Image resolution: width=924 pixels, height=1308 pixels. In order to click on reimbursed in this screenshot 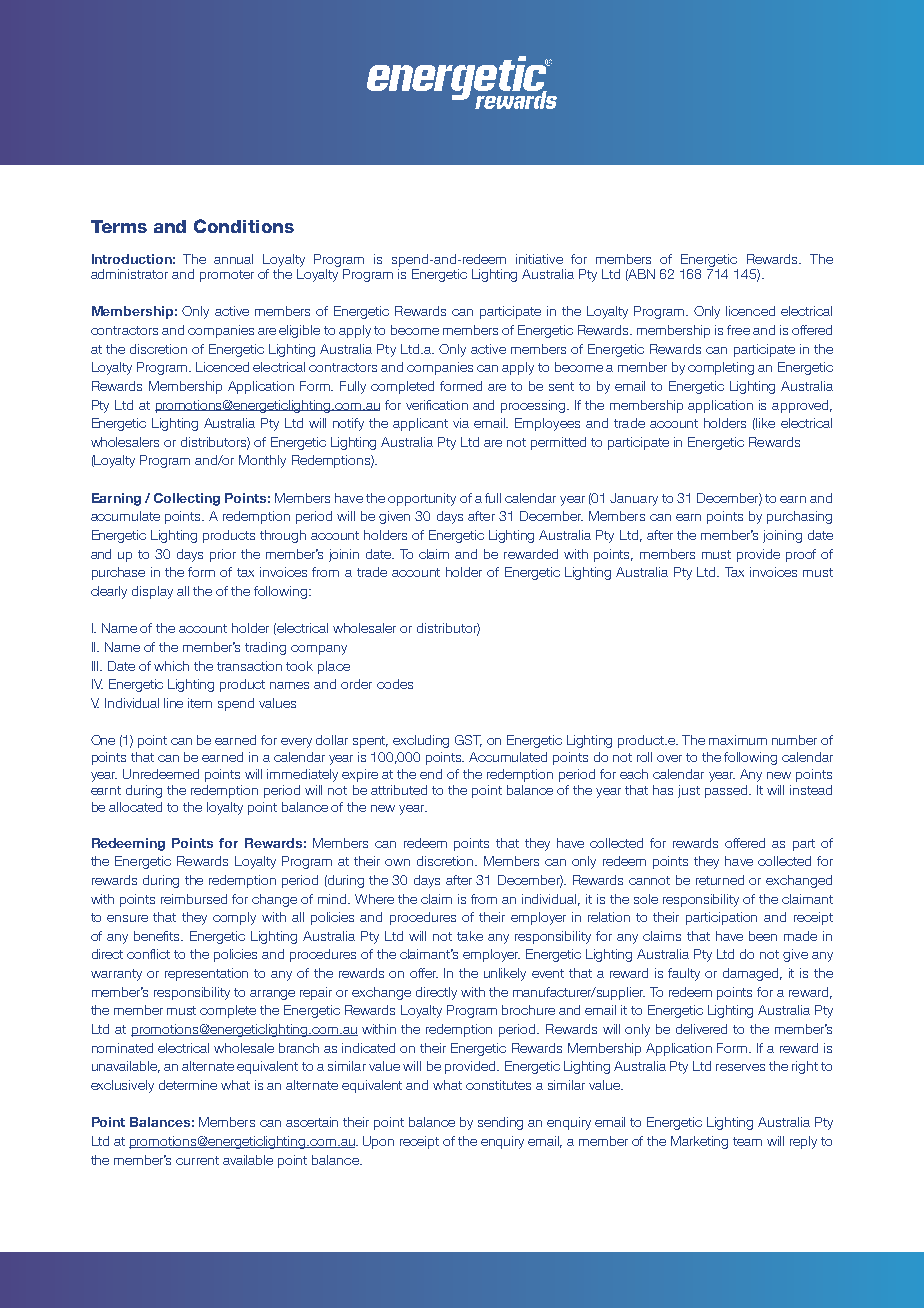, I will do `click(194, 899)`.
